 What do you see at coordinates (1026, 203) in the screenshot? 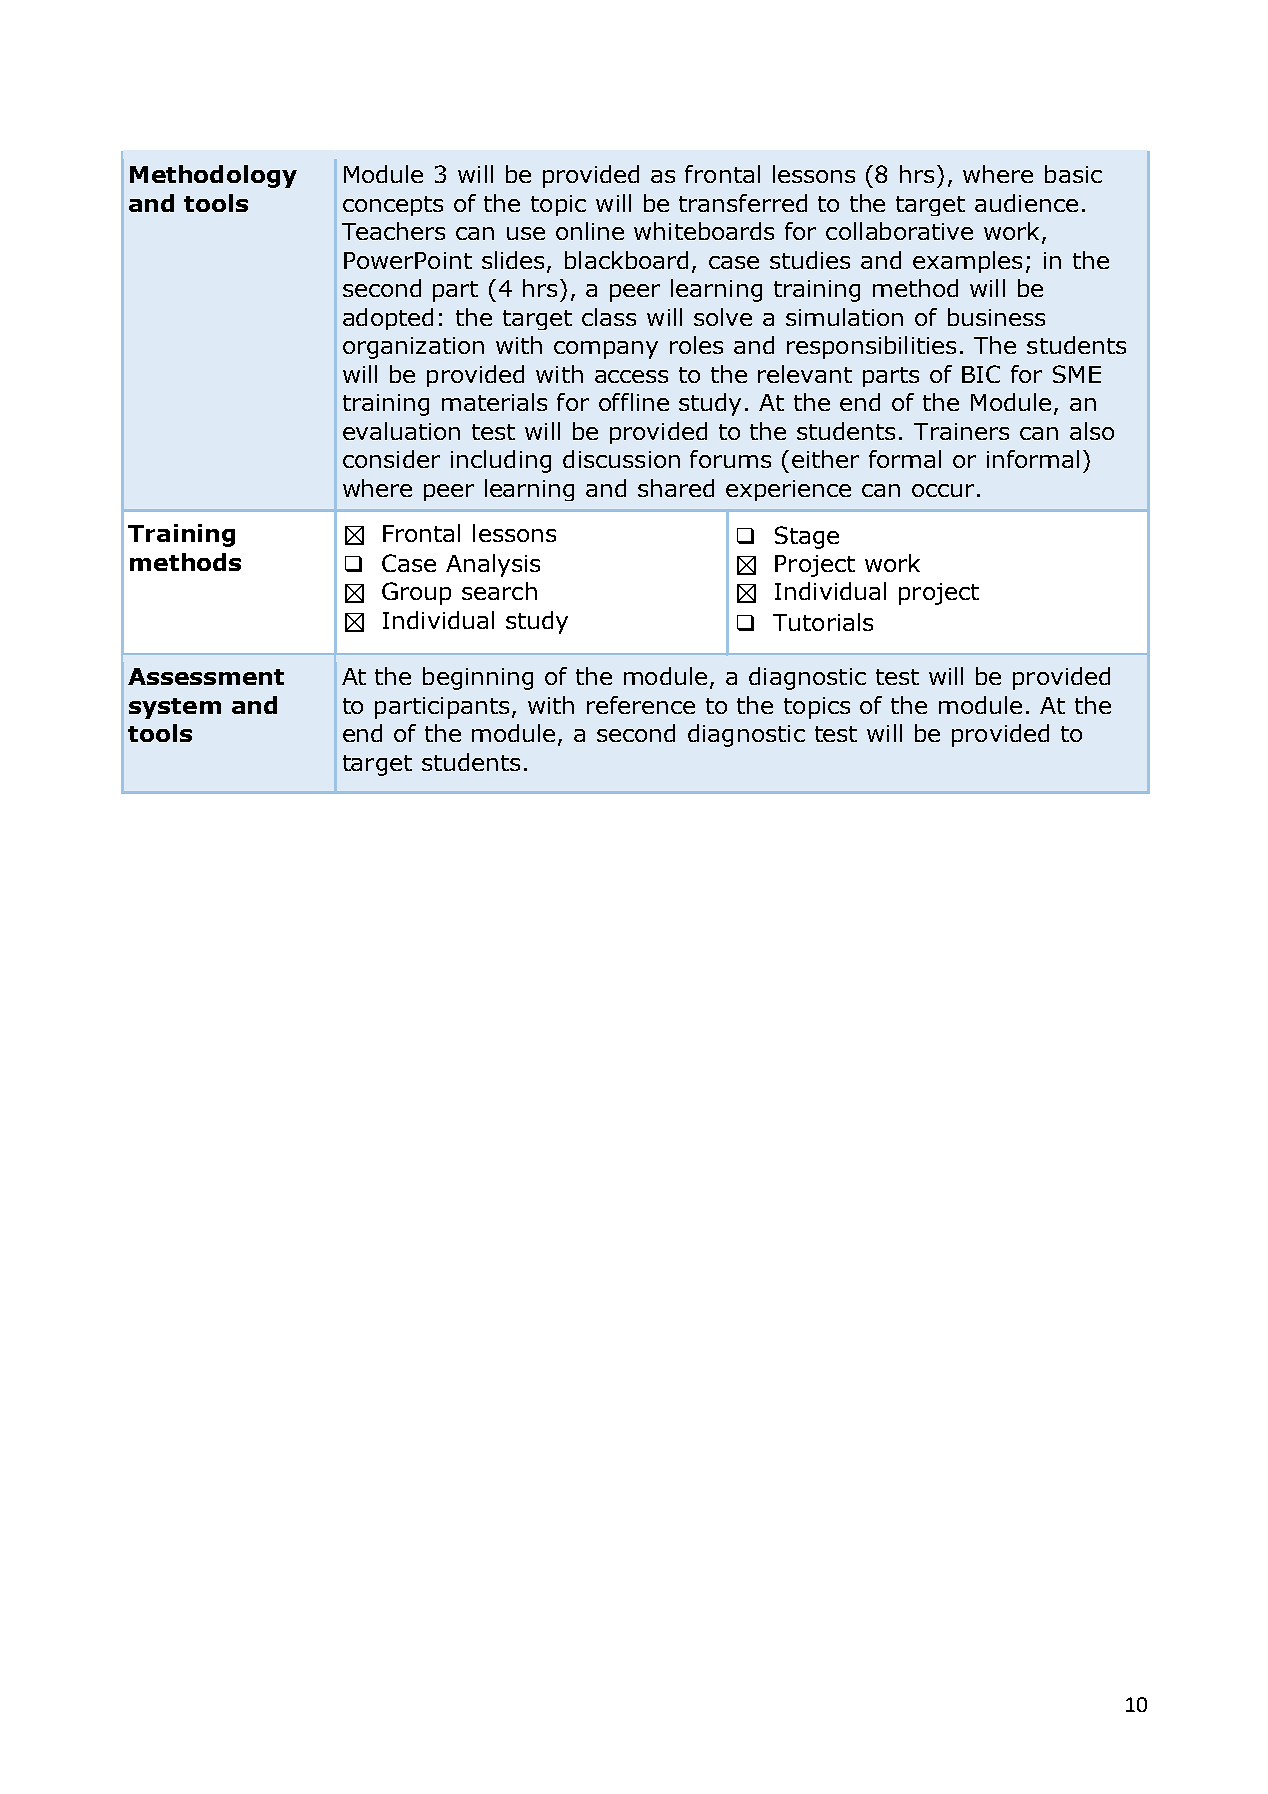
I see `audience` at bounding box center [1026, 203].
